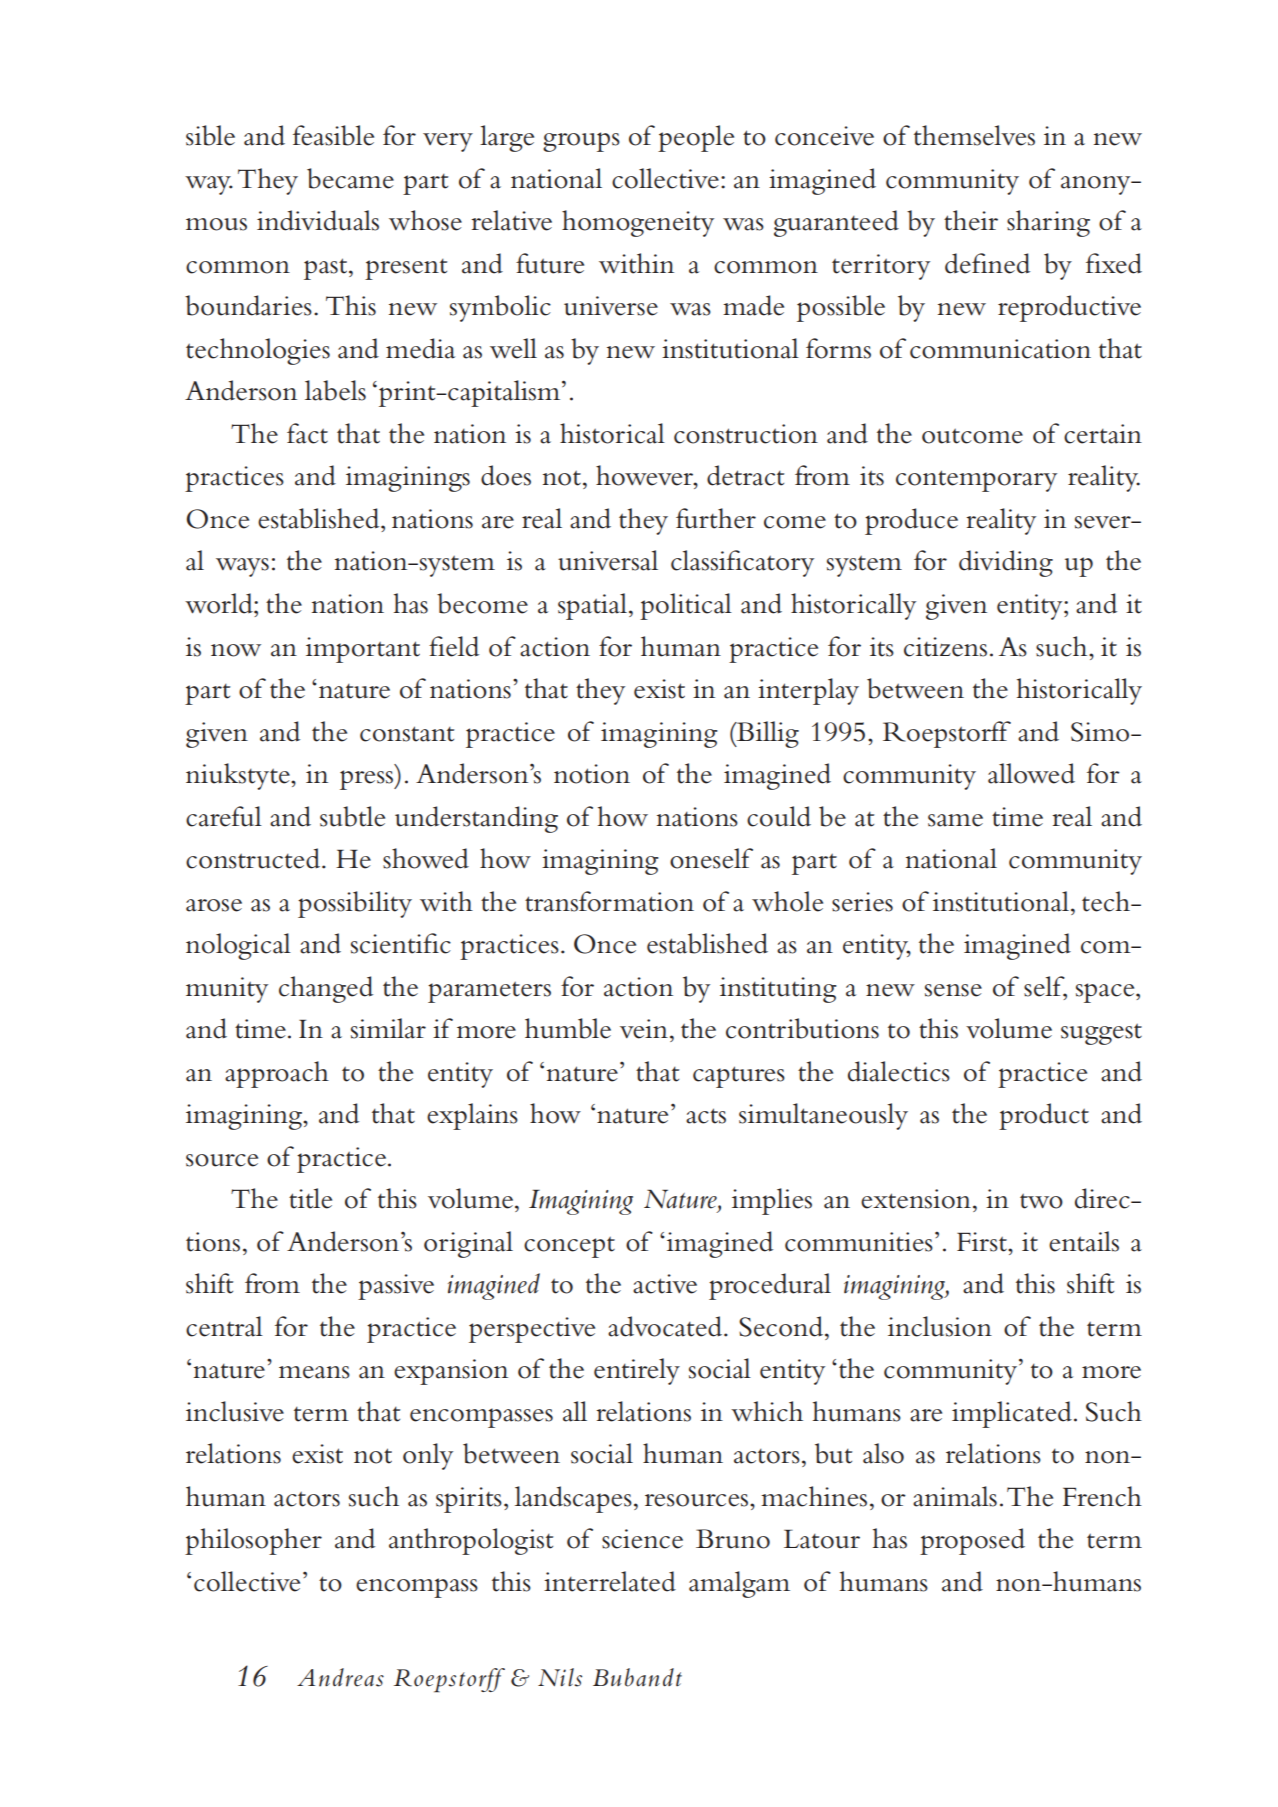  Describe the element at coordinates (953, 990) in the document. I see `sense` at that location.
